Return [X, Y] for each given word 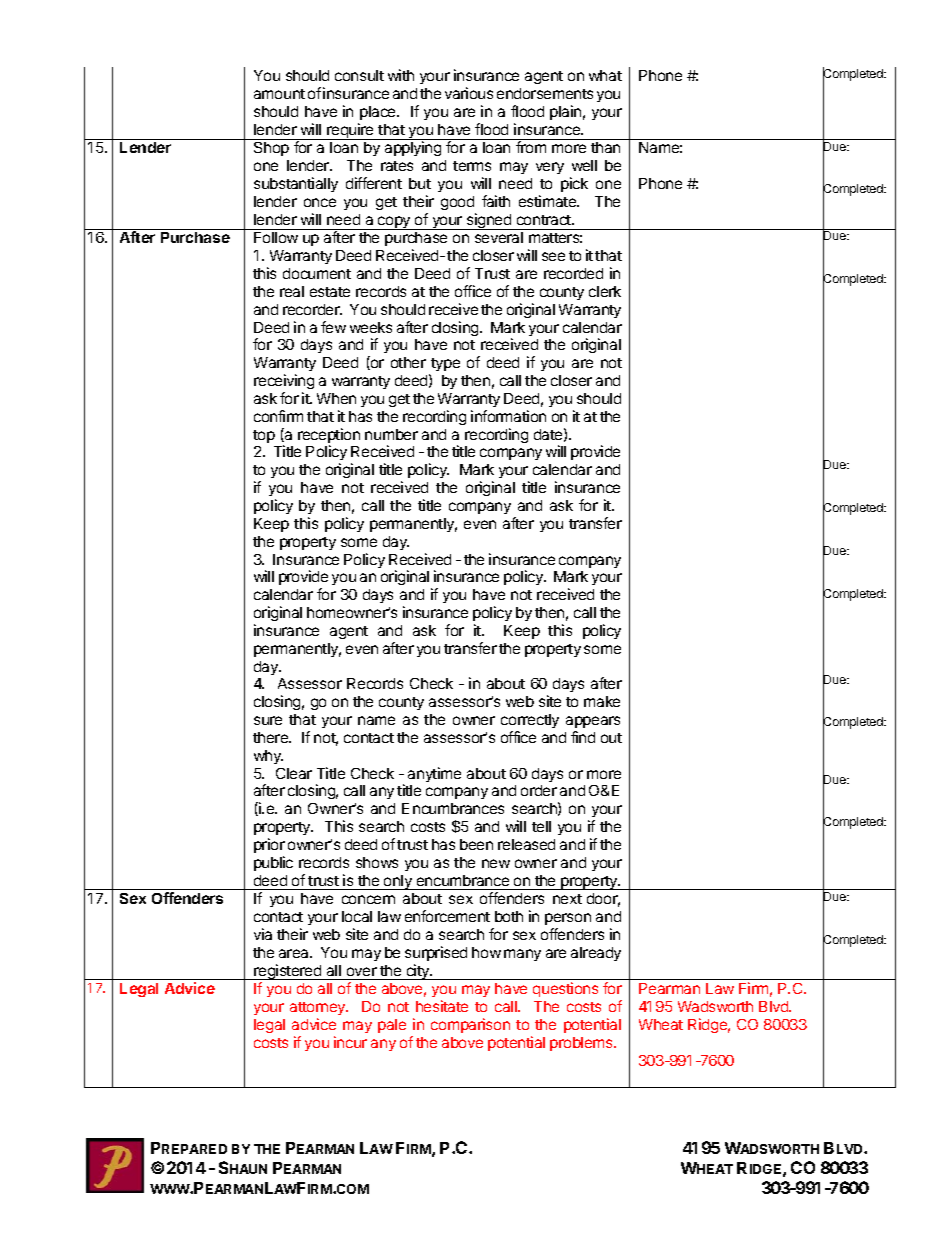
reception [329, 437]
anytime [434, 774]
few [333, 327]
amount [279, 94]
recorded [573, 273]
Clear [294, 773]
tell [541, 826]
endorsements [545, 93]
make [602, 701]
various [469, 93]
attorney [319, 1008]
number [391, 434]
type [444, 366]
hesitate [442, 1006]
